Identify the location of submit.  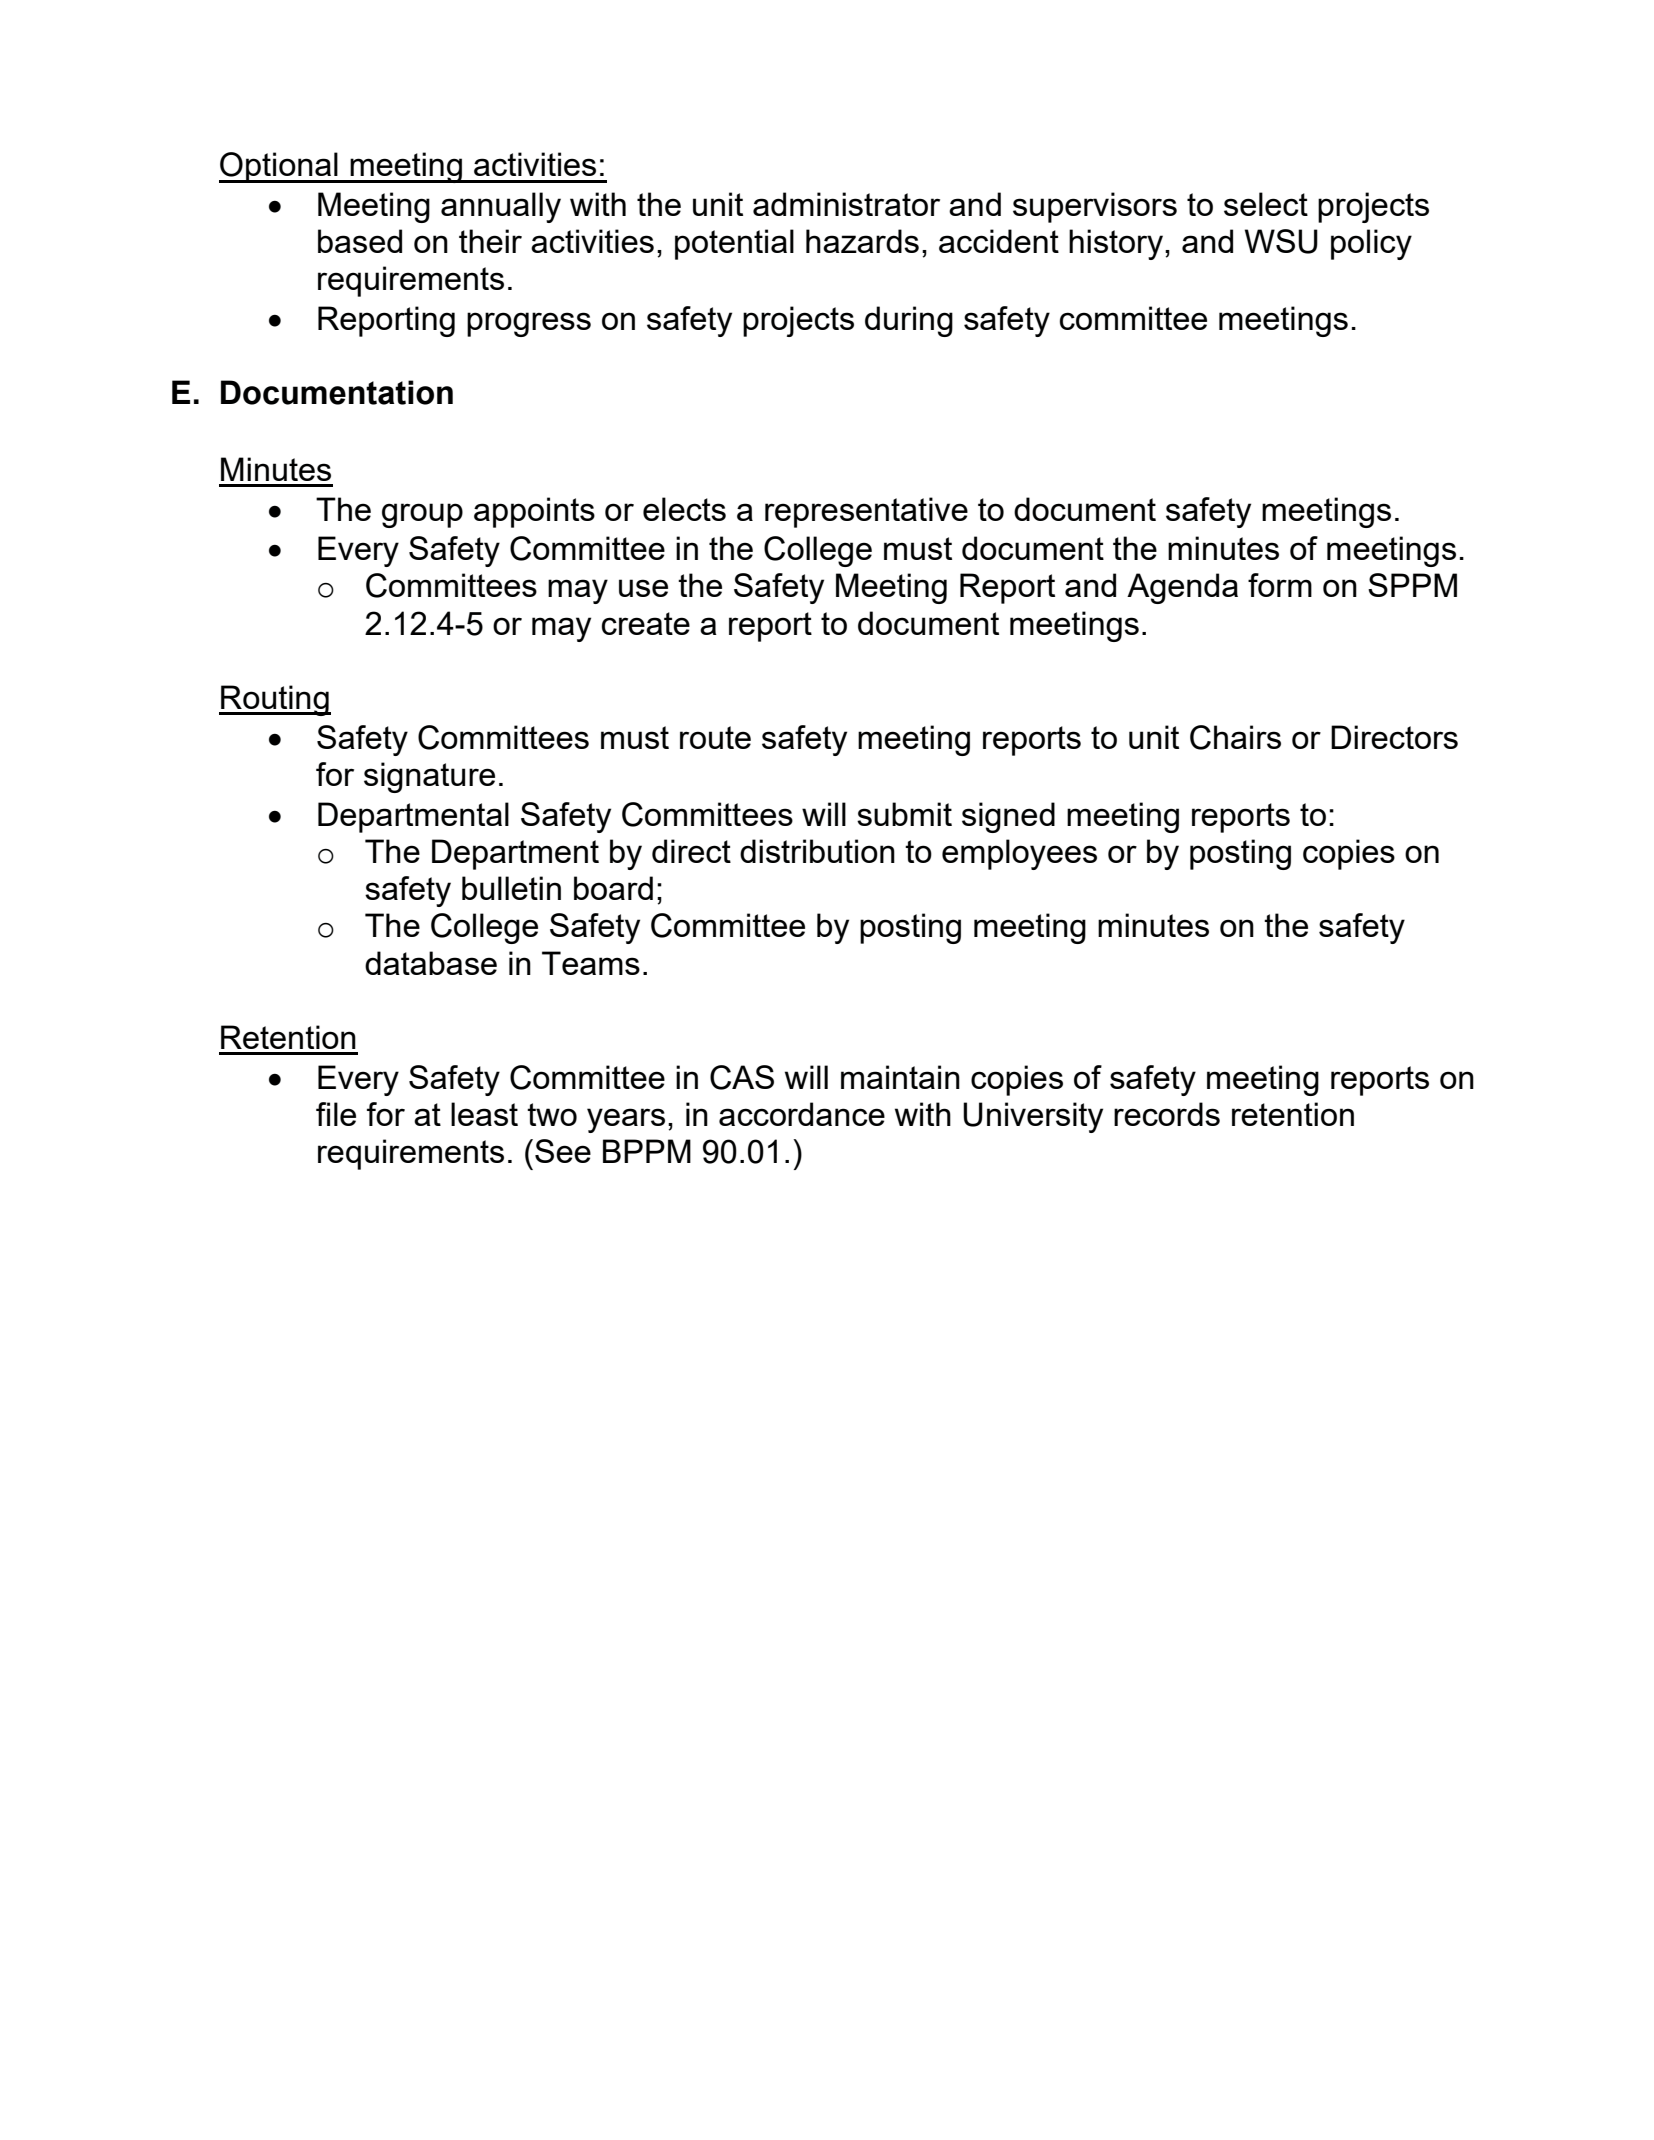
(904, 814).
